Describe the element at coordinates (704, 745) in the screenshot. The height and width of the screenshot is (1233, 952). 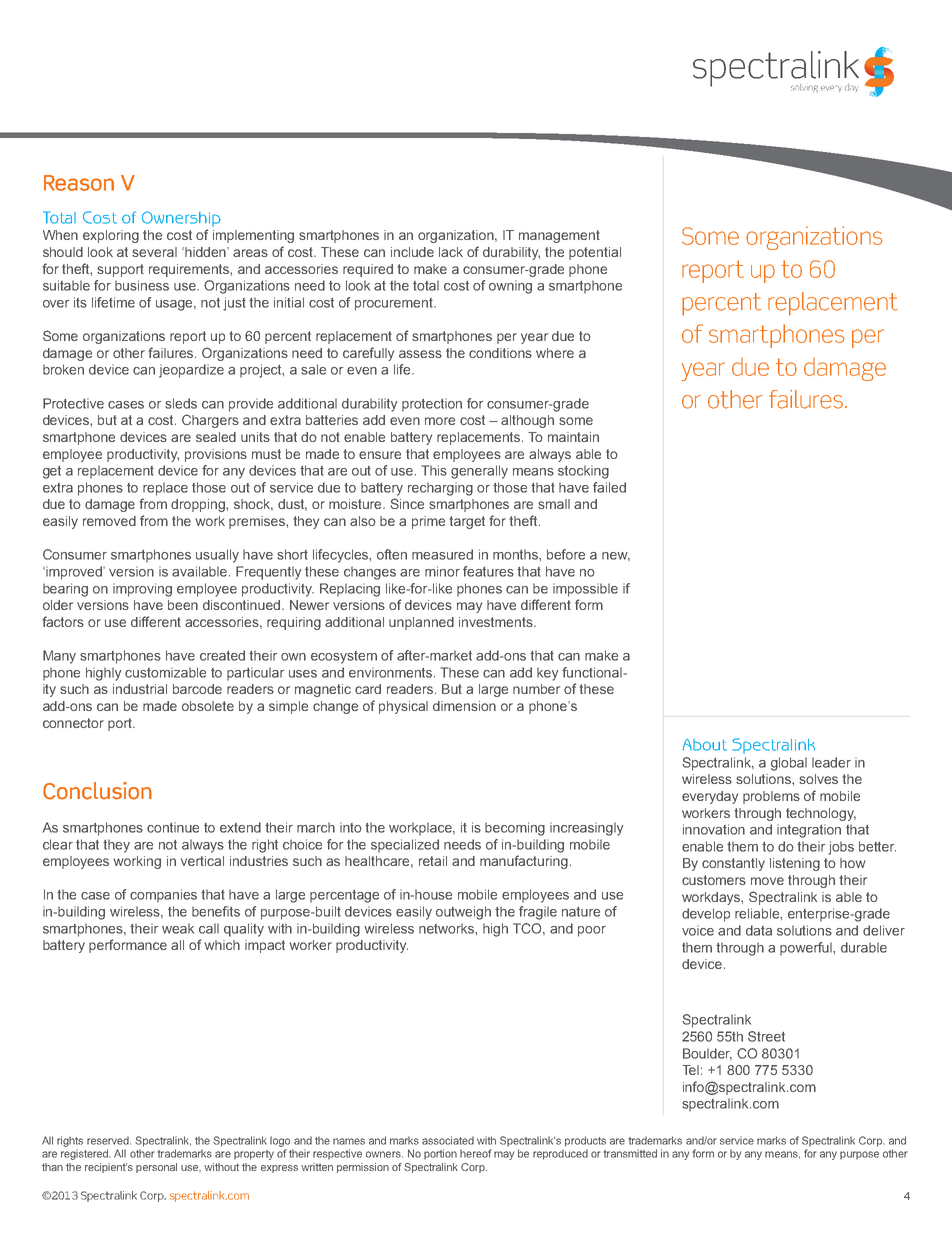
I see `About` at that location.
